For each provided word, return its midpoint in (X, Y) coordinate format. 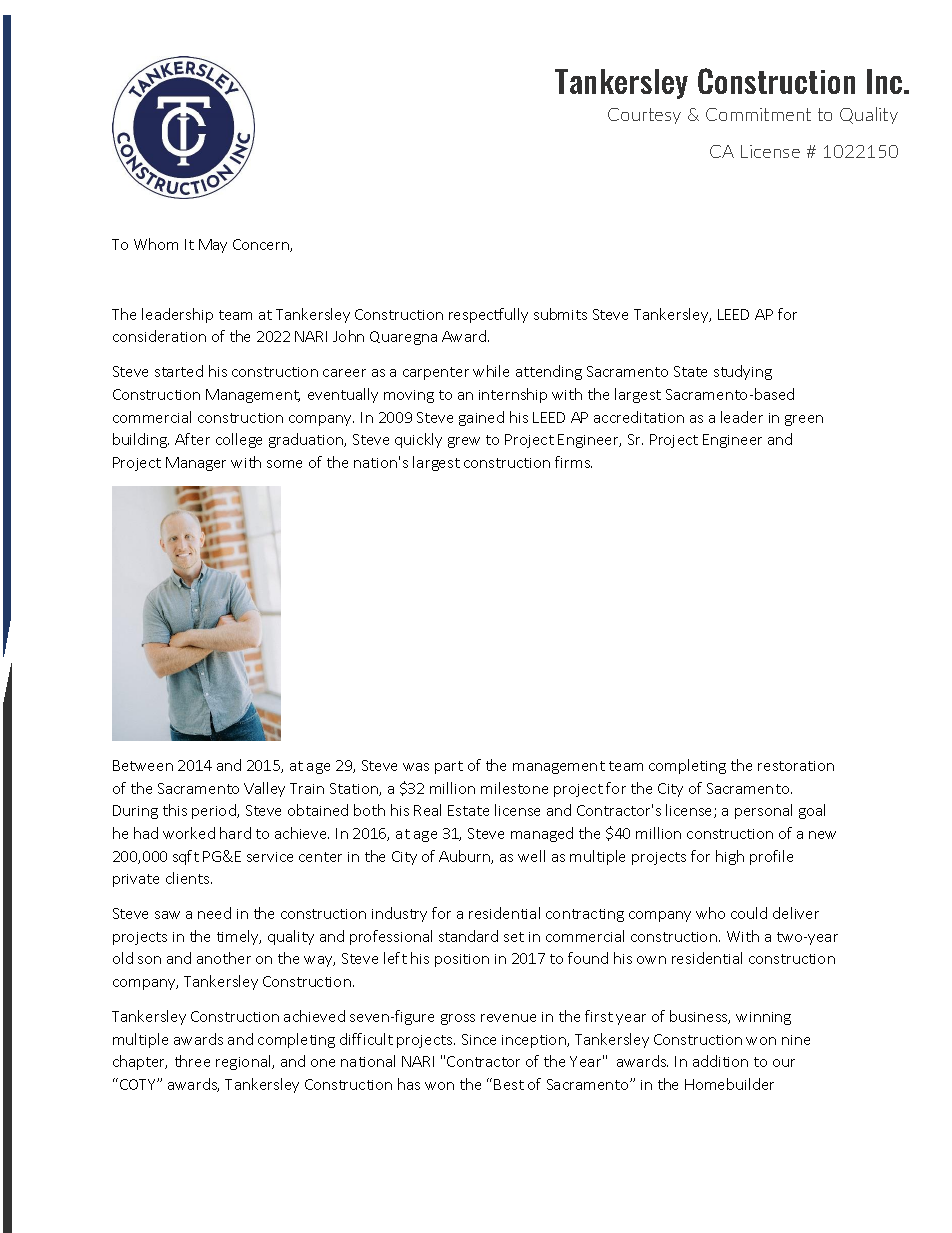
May (213, 246)
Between (143, 765)
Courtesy (644, 116)
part (449, 767)
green (804, 420)
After (192, 439)
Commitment (758, 114)
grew (464, 442)
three (192, 1061)
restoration (796, 766)
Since (479, 1039)
